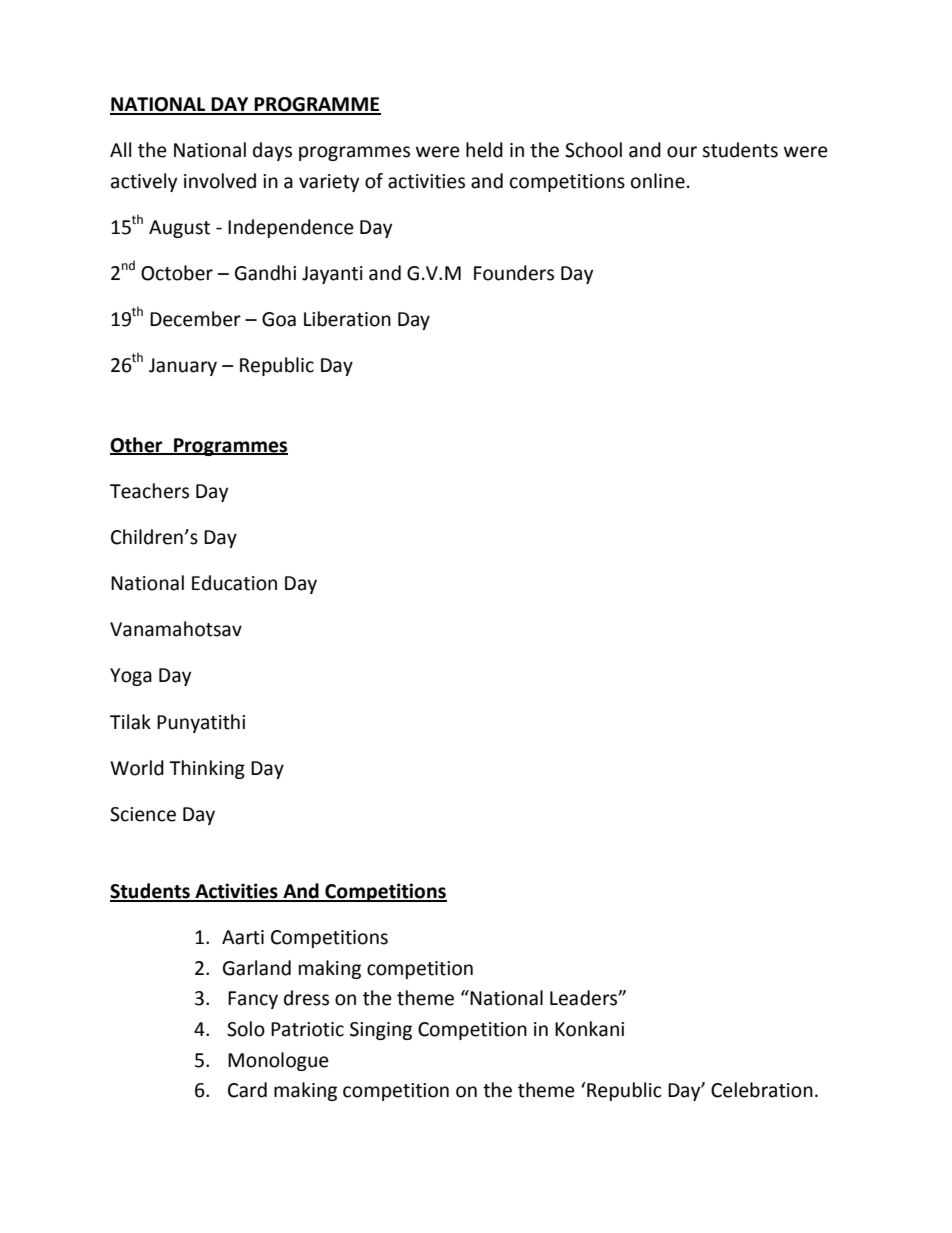 This screenshot has height=1233, width=952. What do you see at coordinates (514, 273) in the screenshot?
I see `Founders` at bounding box center [514, 273].
